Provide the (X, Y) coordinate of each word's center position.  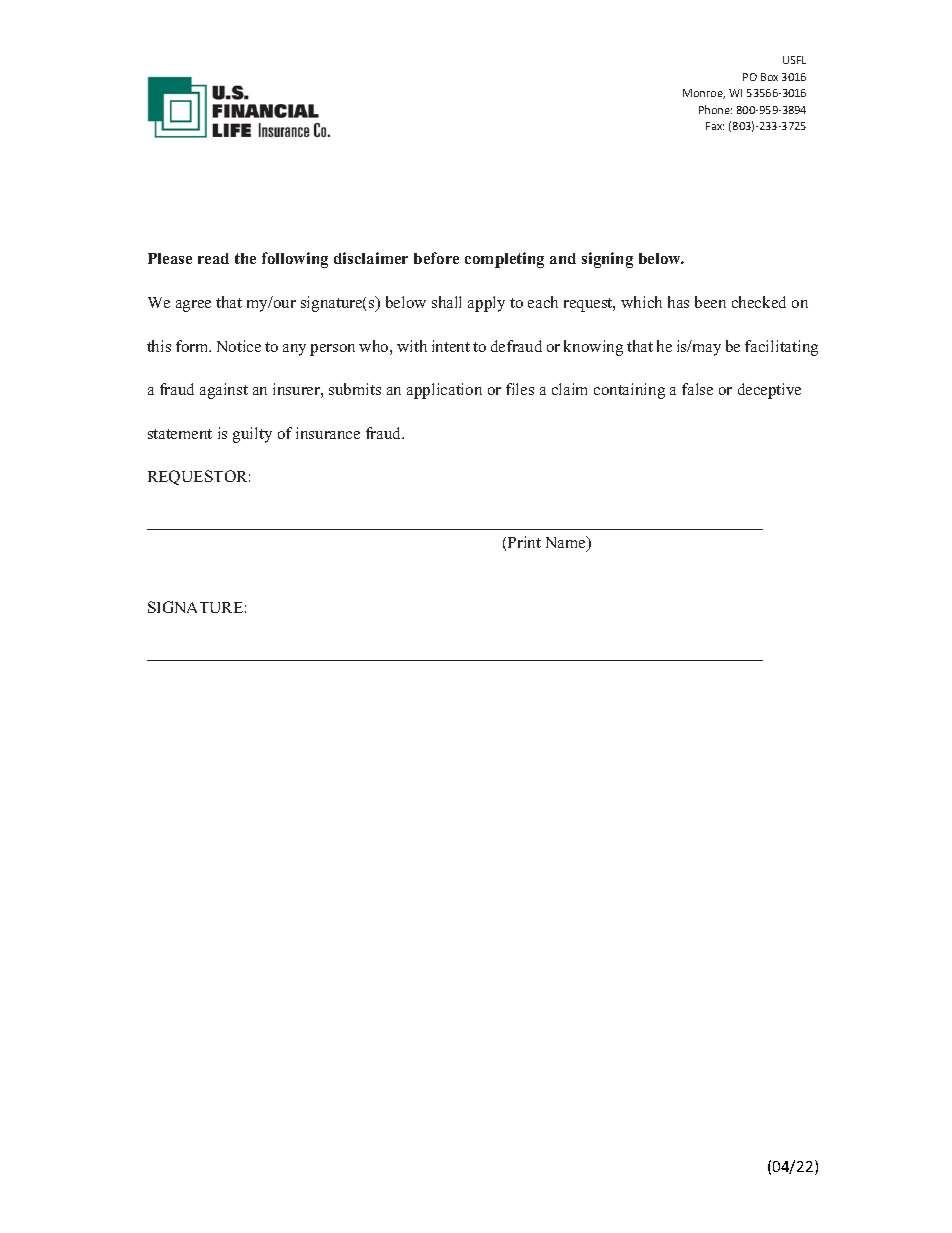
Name (567, 543)
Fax (715, 126)
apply (486, 304)
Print (524, 542)
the (245, 258)
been (710, 302)
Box (769, 77)
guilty (252, 435)
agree (193, 306)
